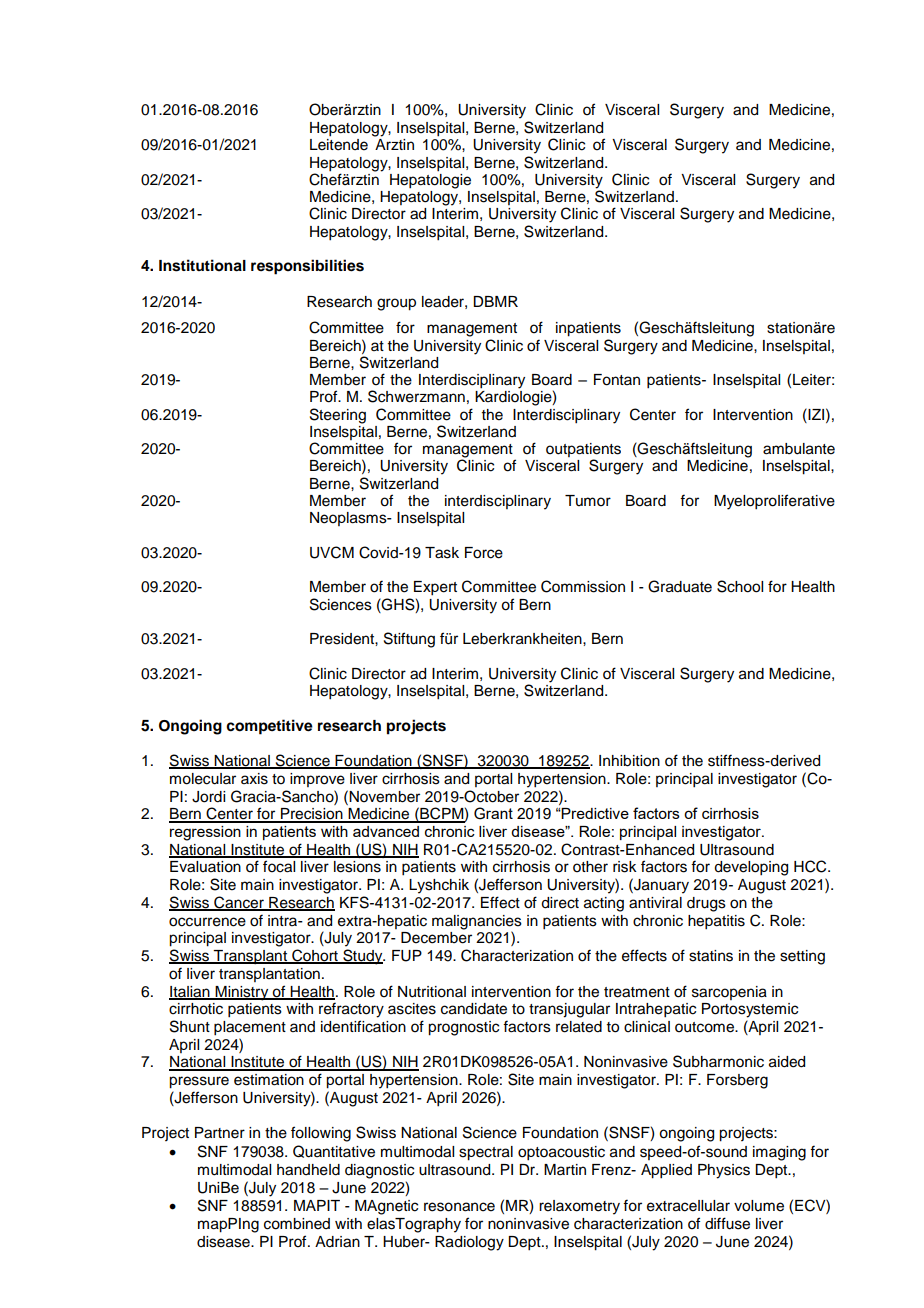 The width and height of the page is (924, 1308). Describe the element at coordinates (459, 1207) in the page. I see `resonance` at that location.
